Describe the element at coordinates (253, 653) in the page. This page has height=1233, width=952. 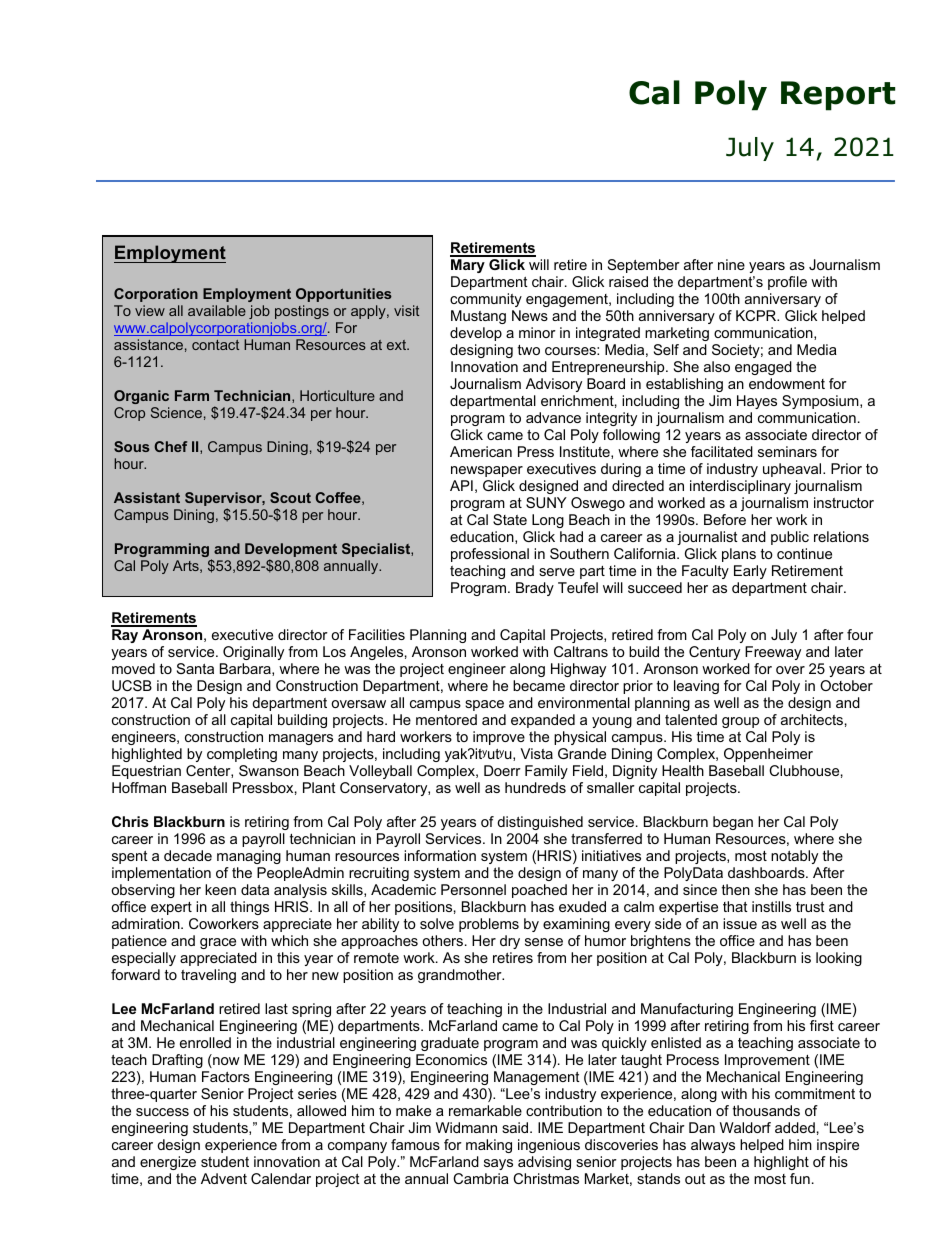
I see `Originally` at that location.
